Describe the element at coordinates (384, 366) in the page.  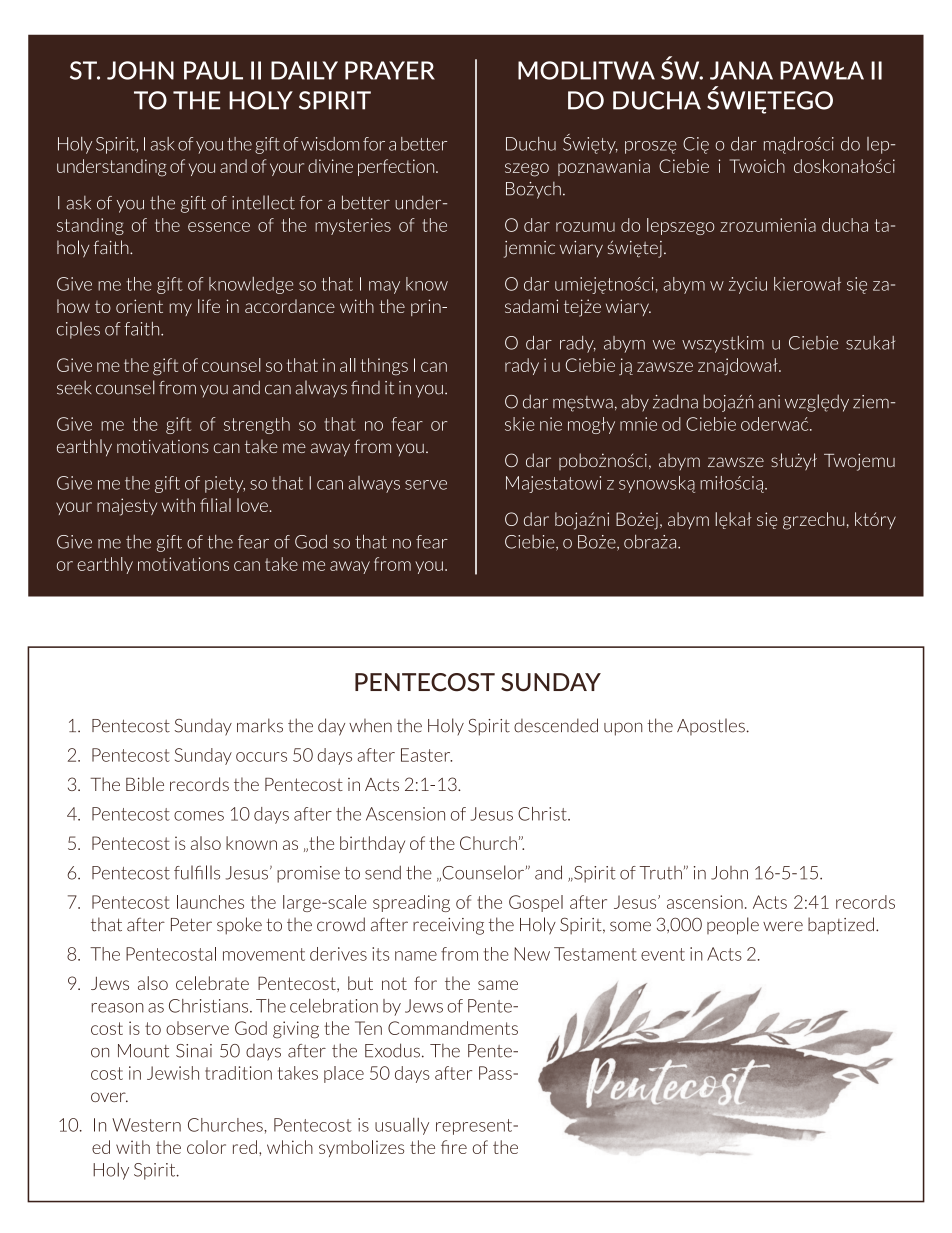
I see `things` at that location.
